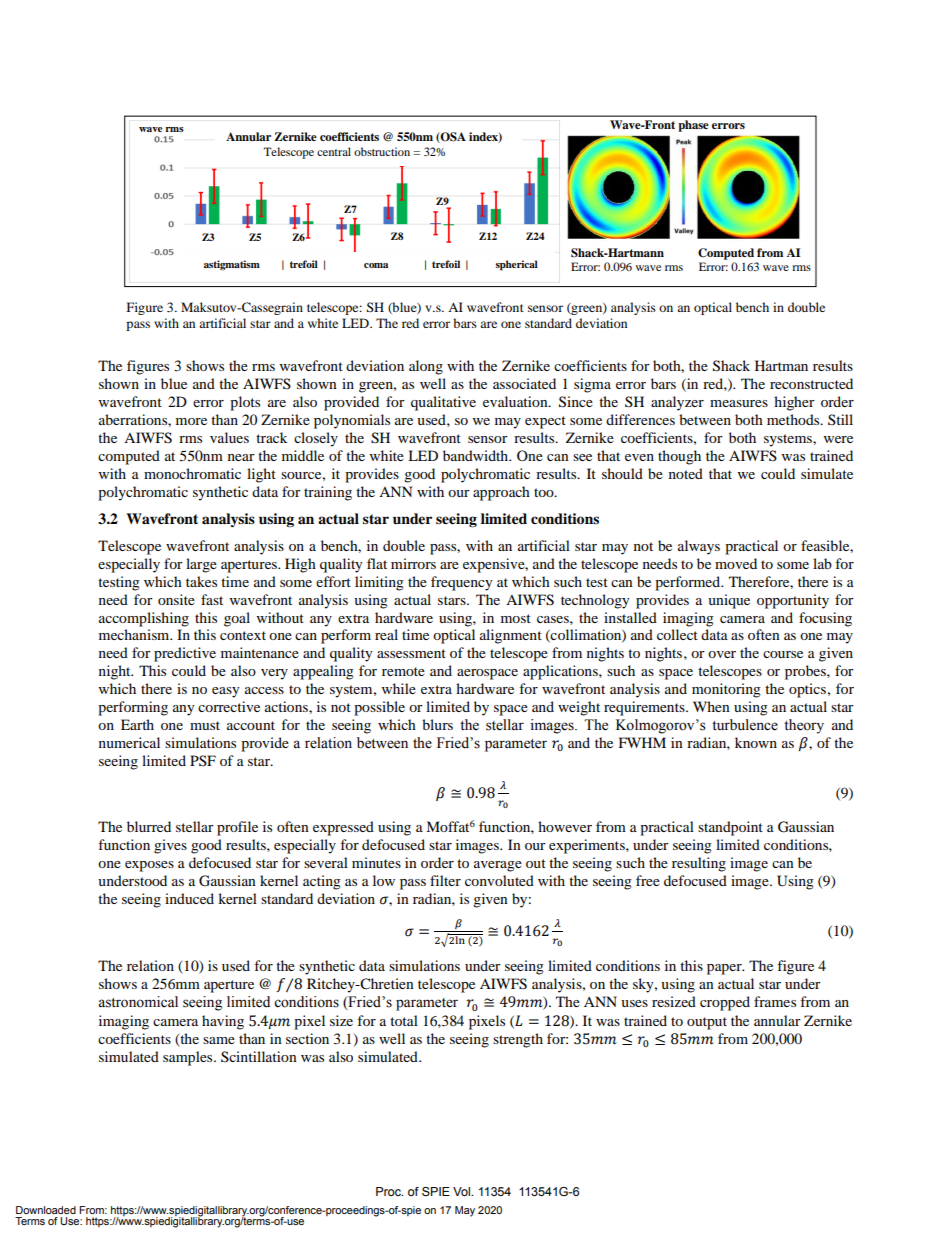 The height and width of the image is (1233, 952). Describe the element at coordinates (149, 826) in the image. I see `blurred` at that location.
